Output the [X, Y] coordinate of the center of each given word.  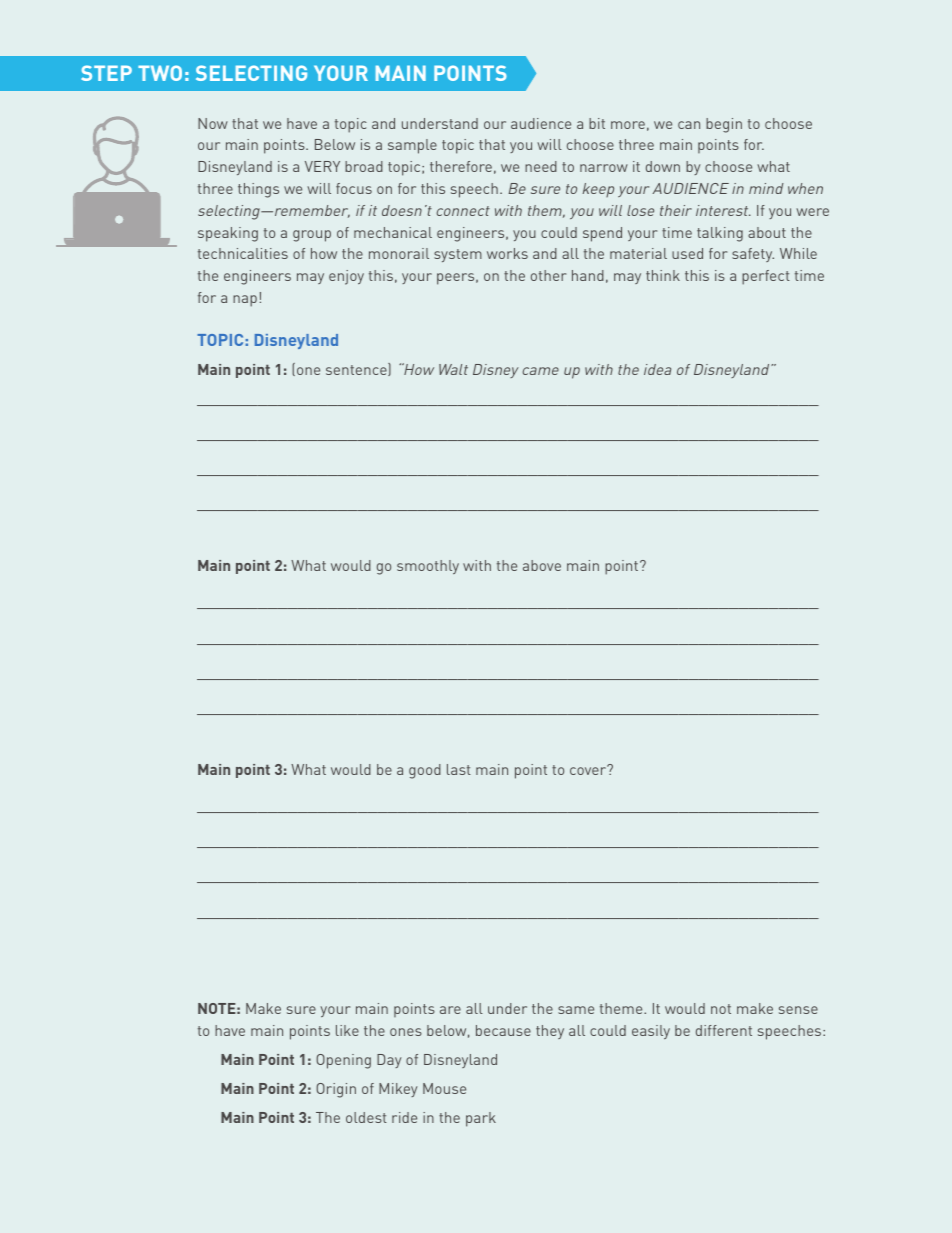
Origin [336, 1090]
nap [245, 301]
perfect [766, 277]
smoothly [428, 567]
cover [589, 770]
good [425, 771]
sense [798, 1010]
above [542, 565]
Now [213, 123]
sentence [357, 369]
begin [724, 125]
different [724, 1030]
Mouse [444, 1088]
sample [412, 146]
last [459, 769]
